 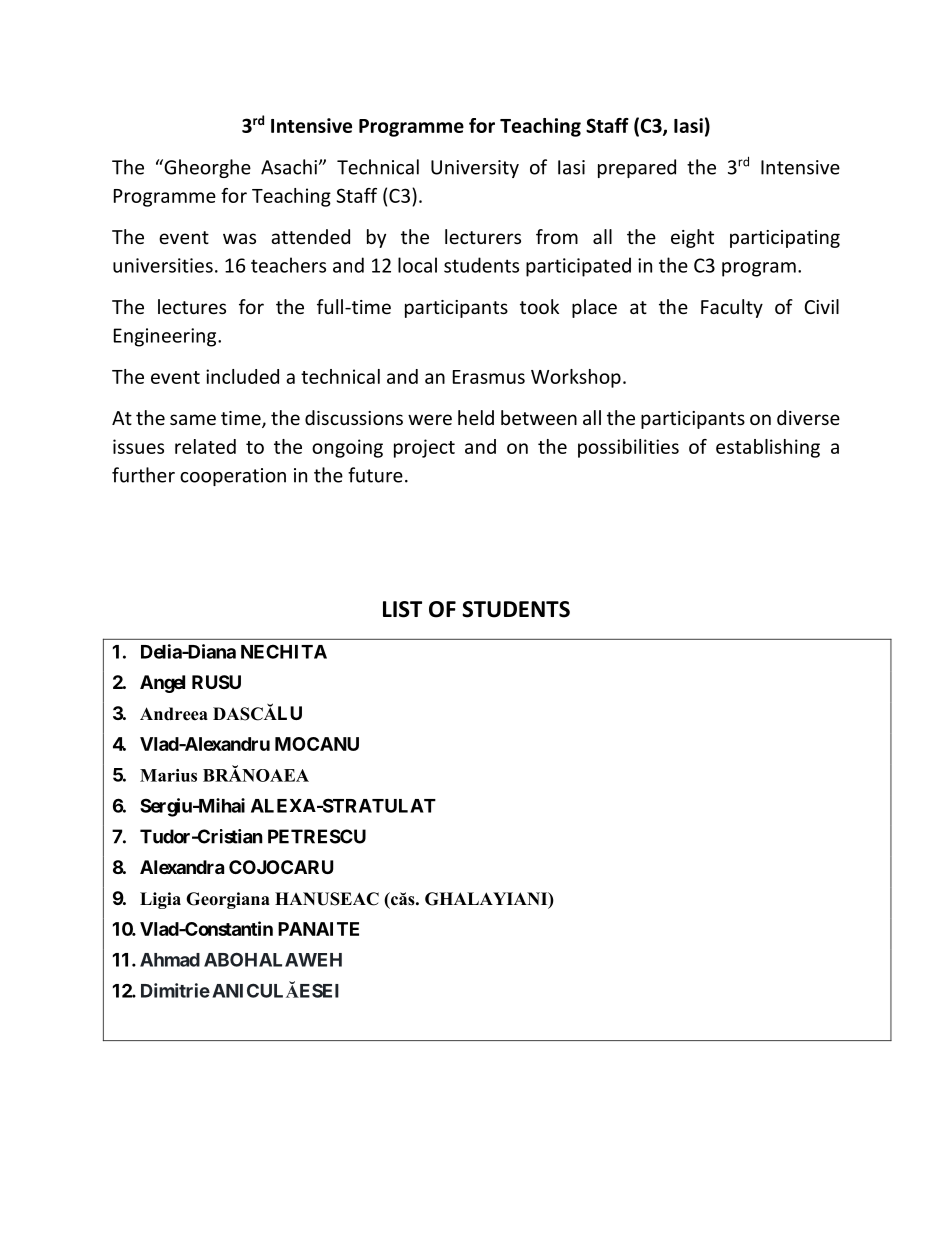 I want to click on participating, so click(x=785, y=239).
